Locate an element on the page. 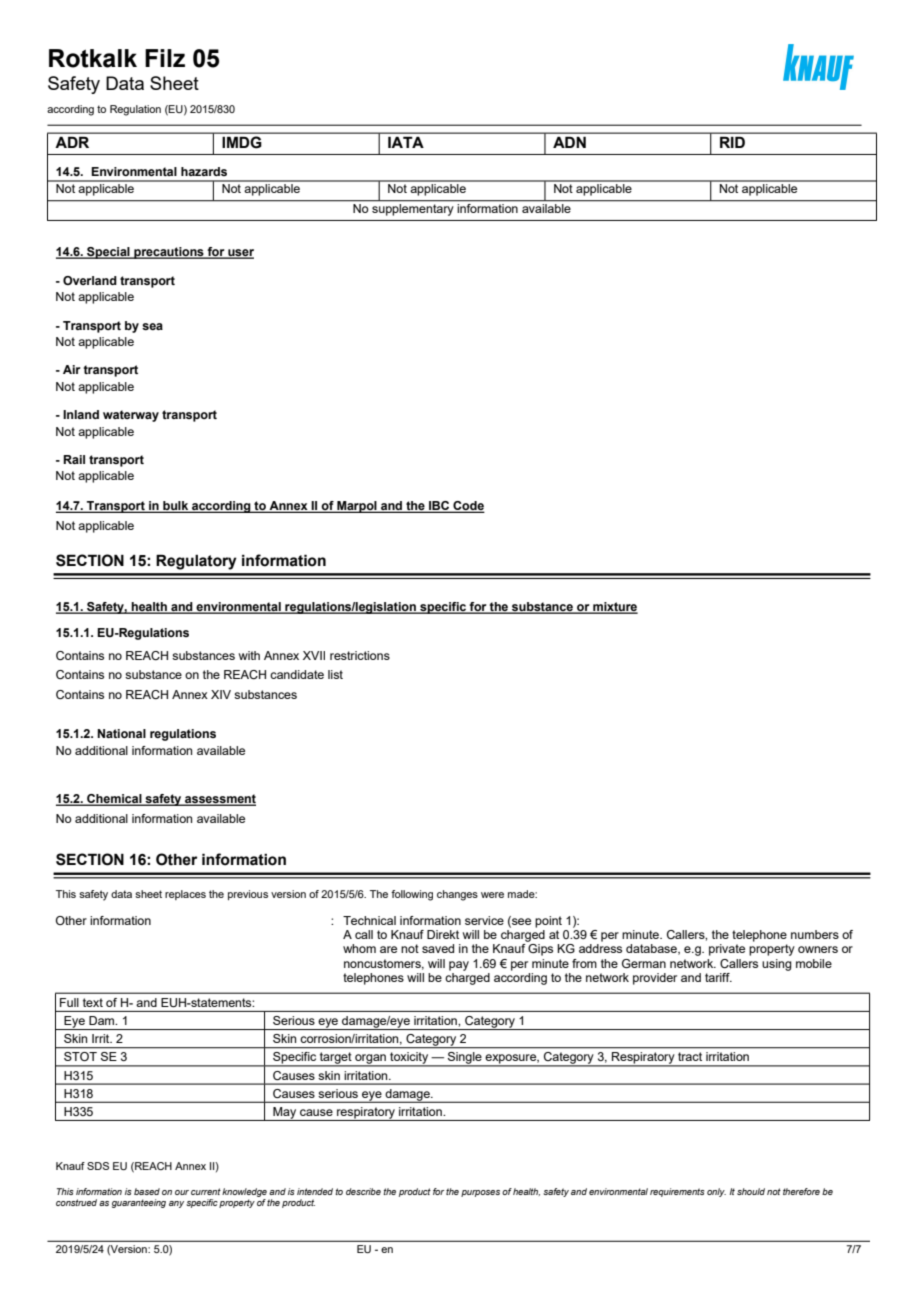 This image has height=1308, width=924. hazards is located at coordinates (204, 171).
